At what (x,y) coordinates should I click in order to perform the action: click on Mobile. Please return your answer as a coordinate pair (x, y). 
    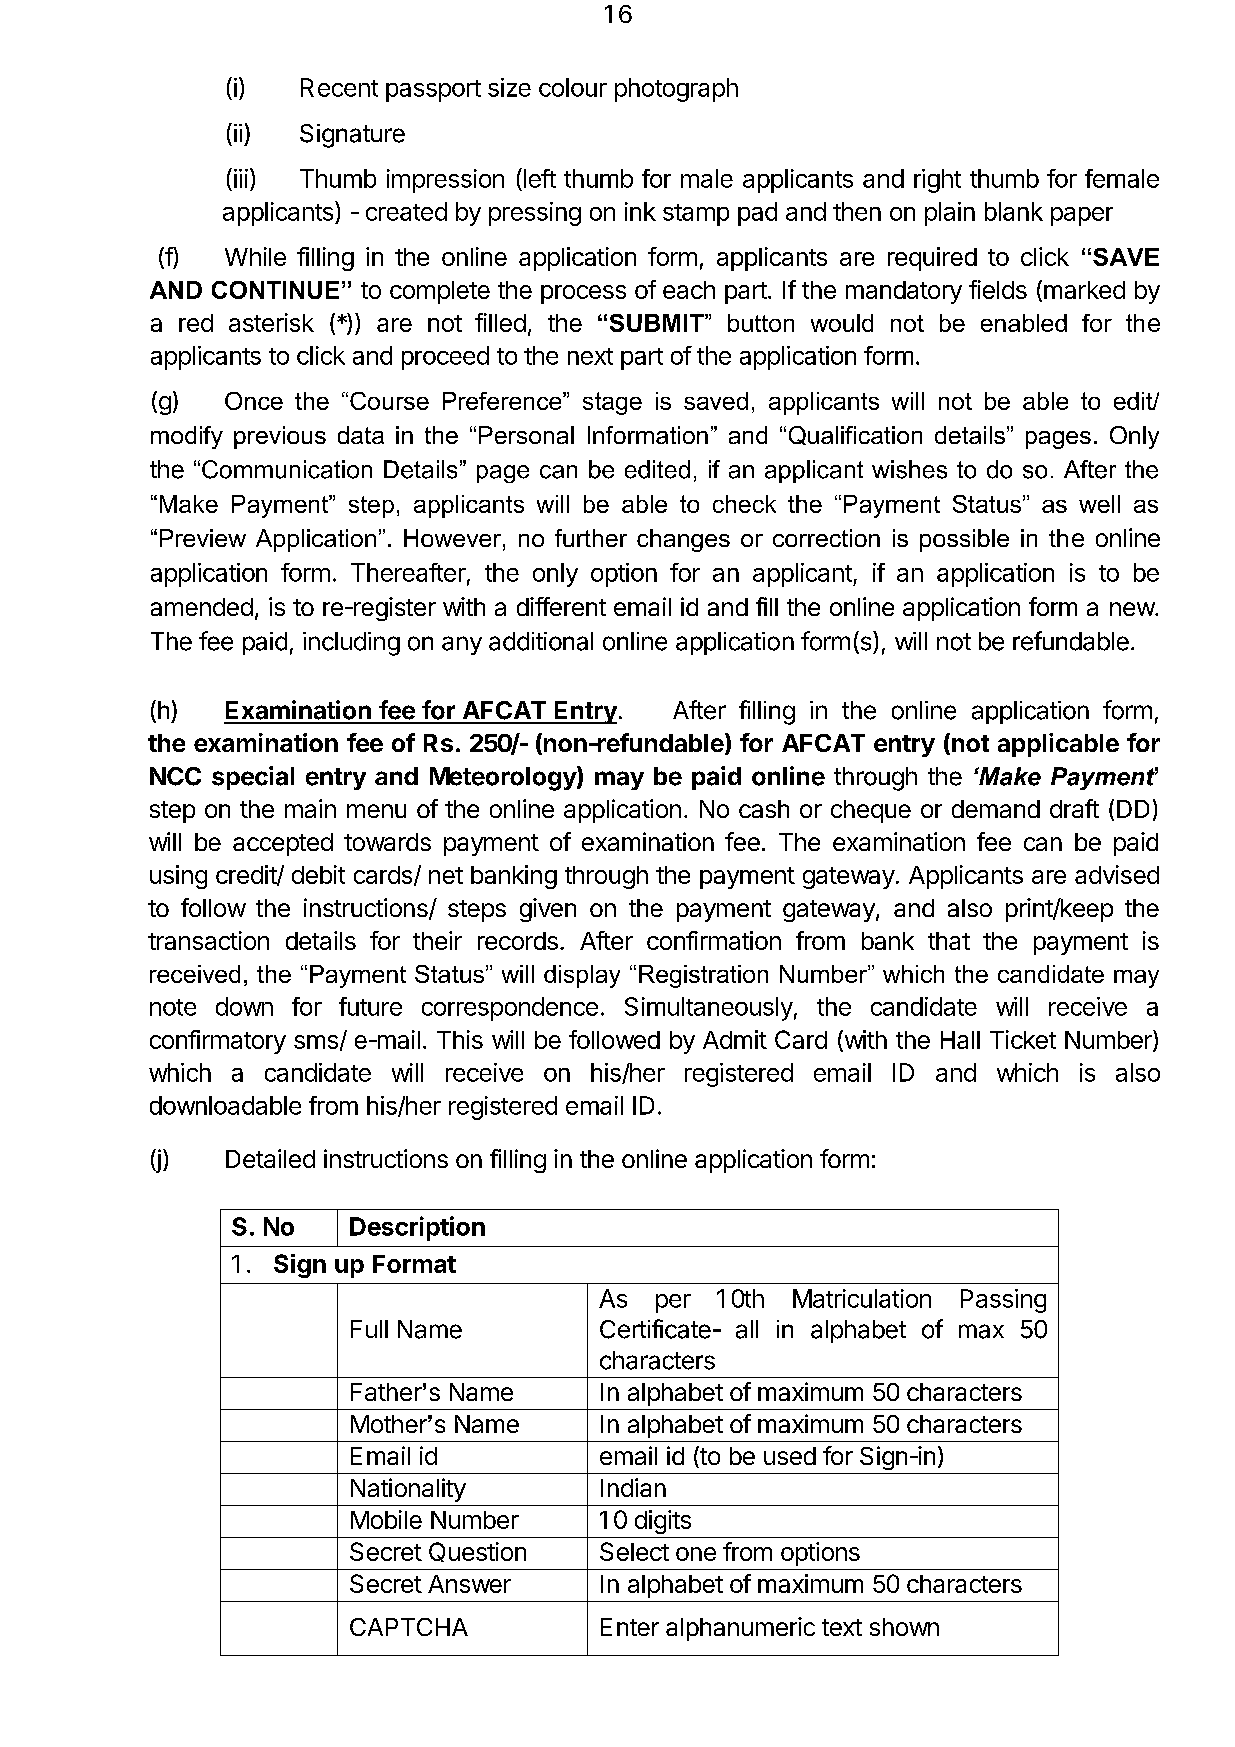
    Looking at the image, I should click on (386, 1519).
